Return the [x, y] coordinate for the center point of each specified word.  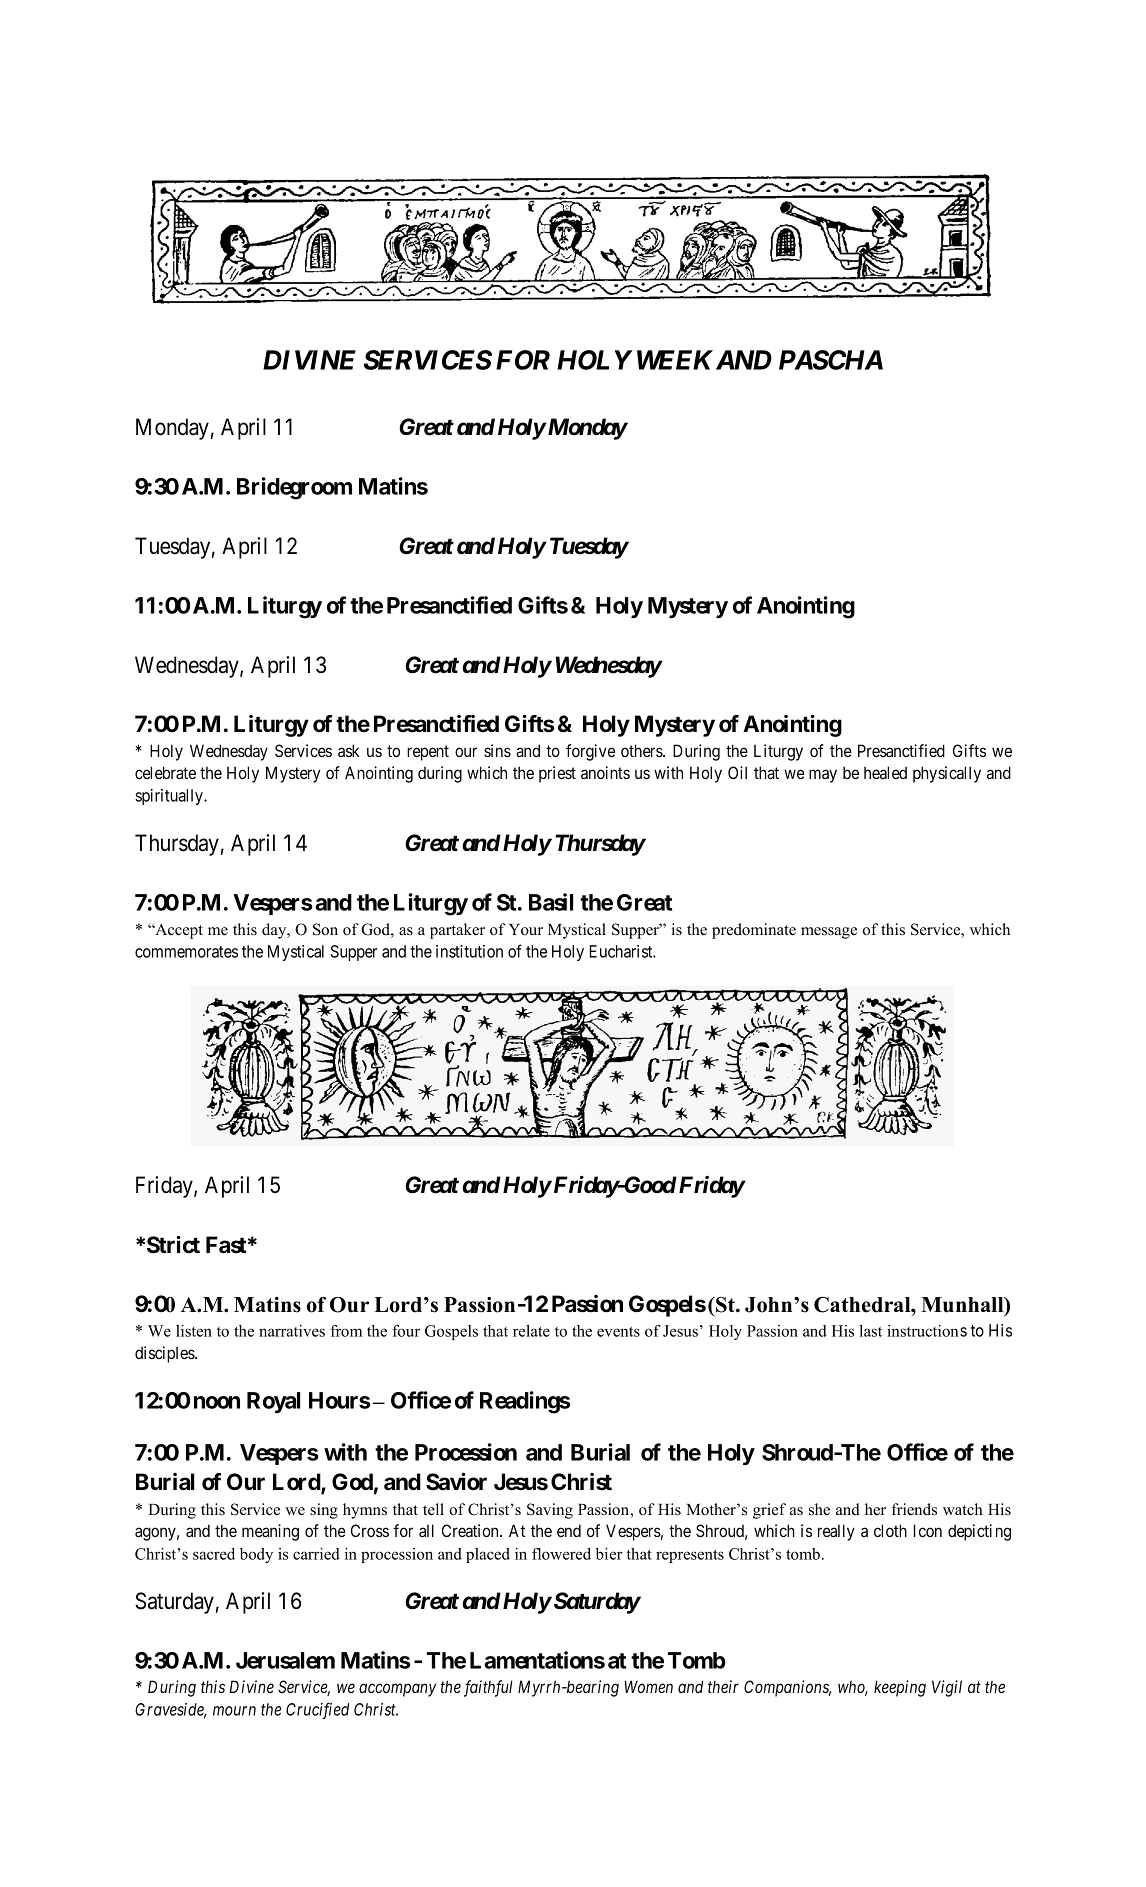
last [870, 1331]
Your [526, 930]
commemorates [186, 952]
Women [649, 1686]
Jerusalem [285, 1660]
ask [348, 750]
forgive [590, 752]
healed [885, 772]
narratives [292, 1331]
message [829, 933]
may [823, 776]
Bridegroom [294, 488]
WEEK [675, 360]
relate [531, 1331]
